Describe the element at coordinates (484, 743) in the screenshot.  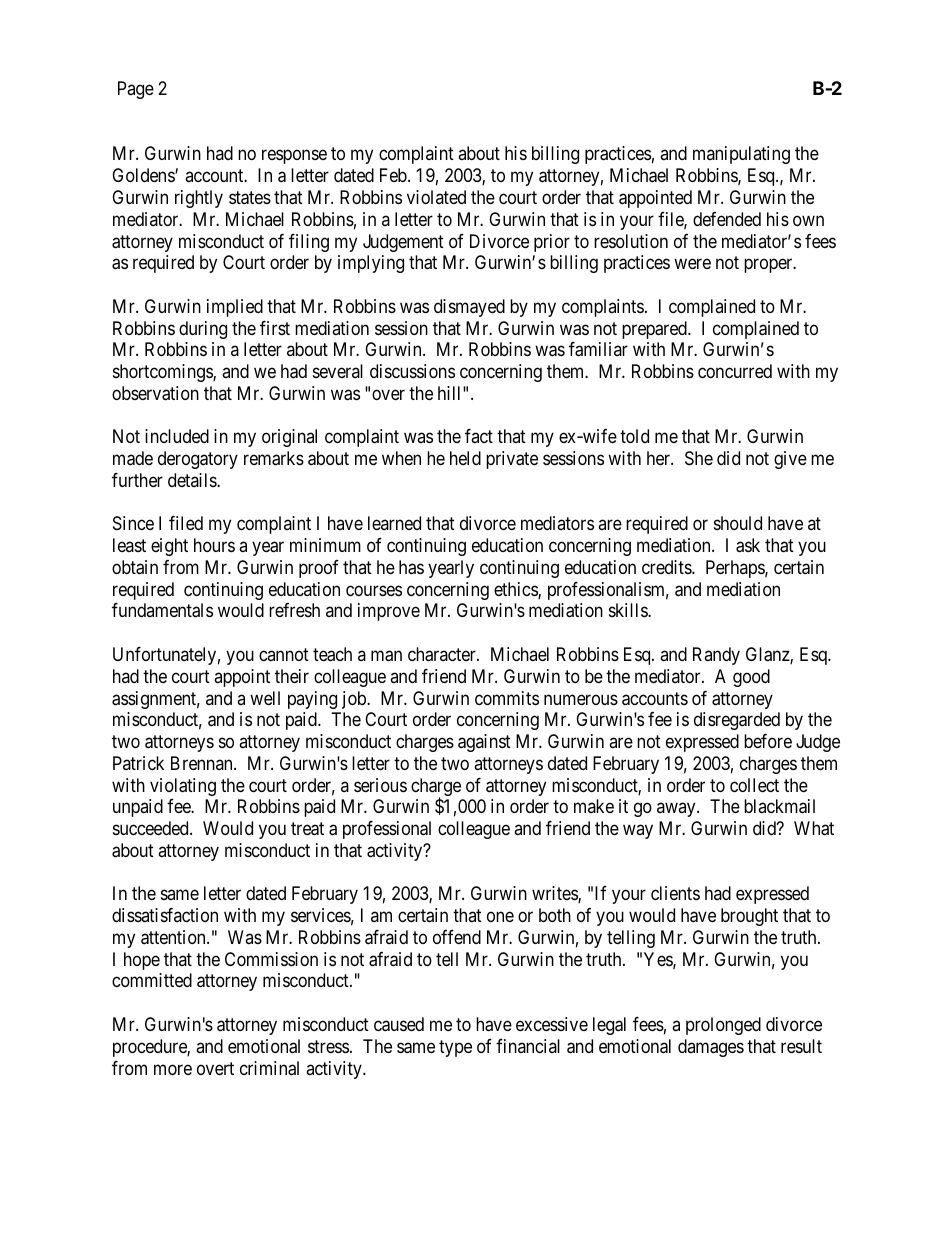
I see `against` at that location.
